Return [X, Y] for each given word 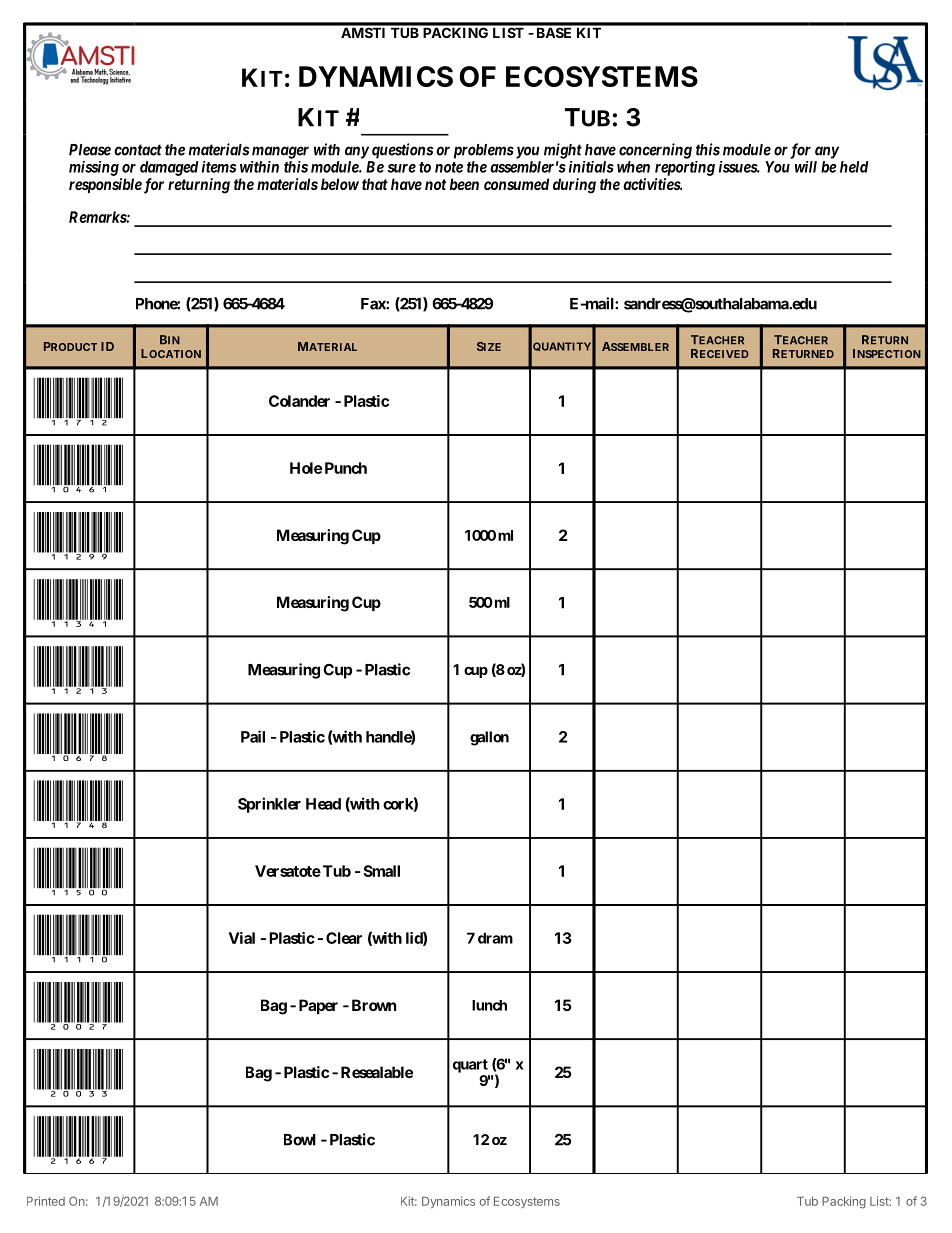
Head [323, 804]
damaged [169, 168]
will [806, 167]
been [464, 184]
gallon [489, 738]
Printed [46, 1201]
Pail [253, 736]
